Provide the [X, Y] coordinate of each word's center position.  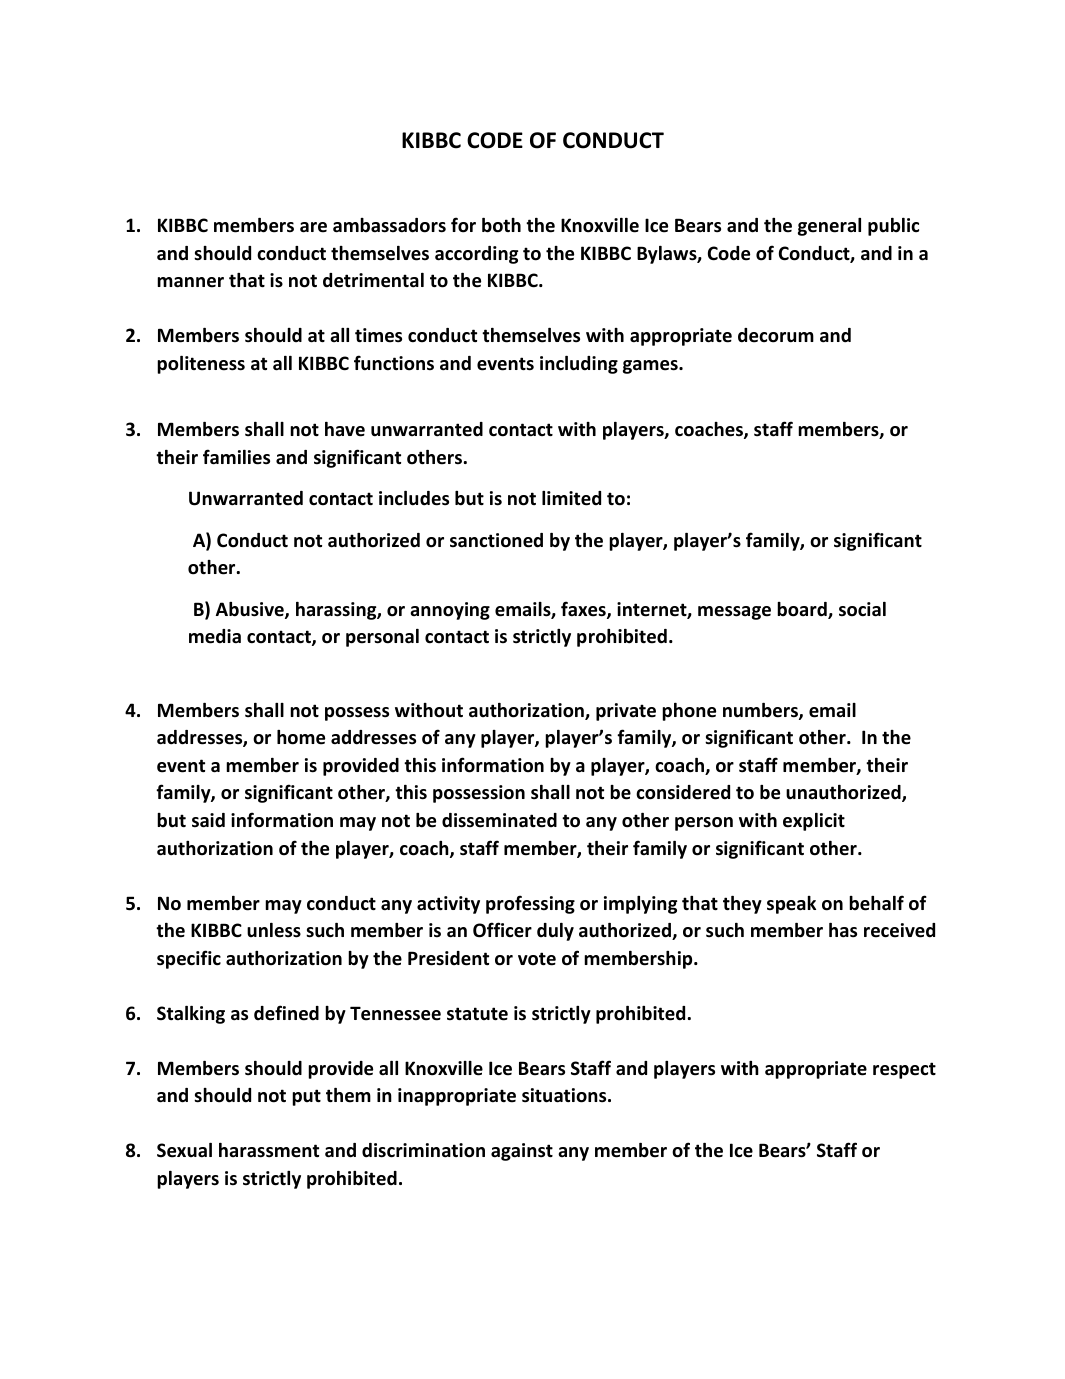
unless [274, 930]
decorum [776, 335]
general [829, 227]
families [236, 457]
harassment [269, 1150]
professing [530, 904]
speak [791, 905]
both [501, 225]
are [313, 227]
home [301, 737]
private [626, 712]
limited [571, 498]
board [803, 610]
